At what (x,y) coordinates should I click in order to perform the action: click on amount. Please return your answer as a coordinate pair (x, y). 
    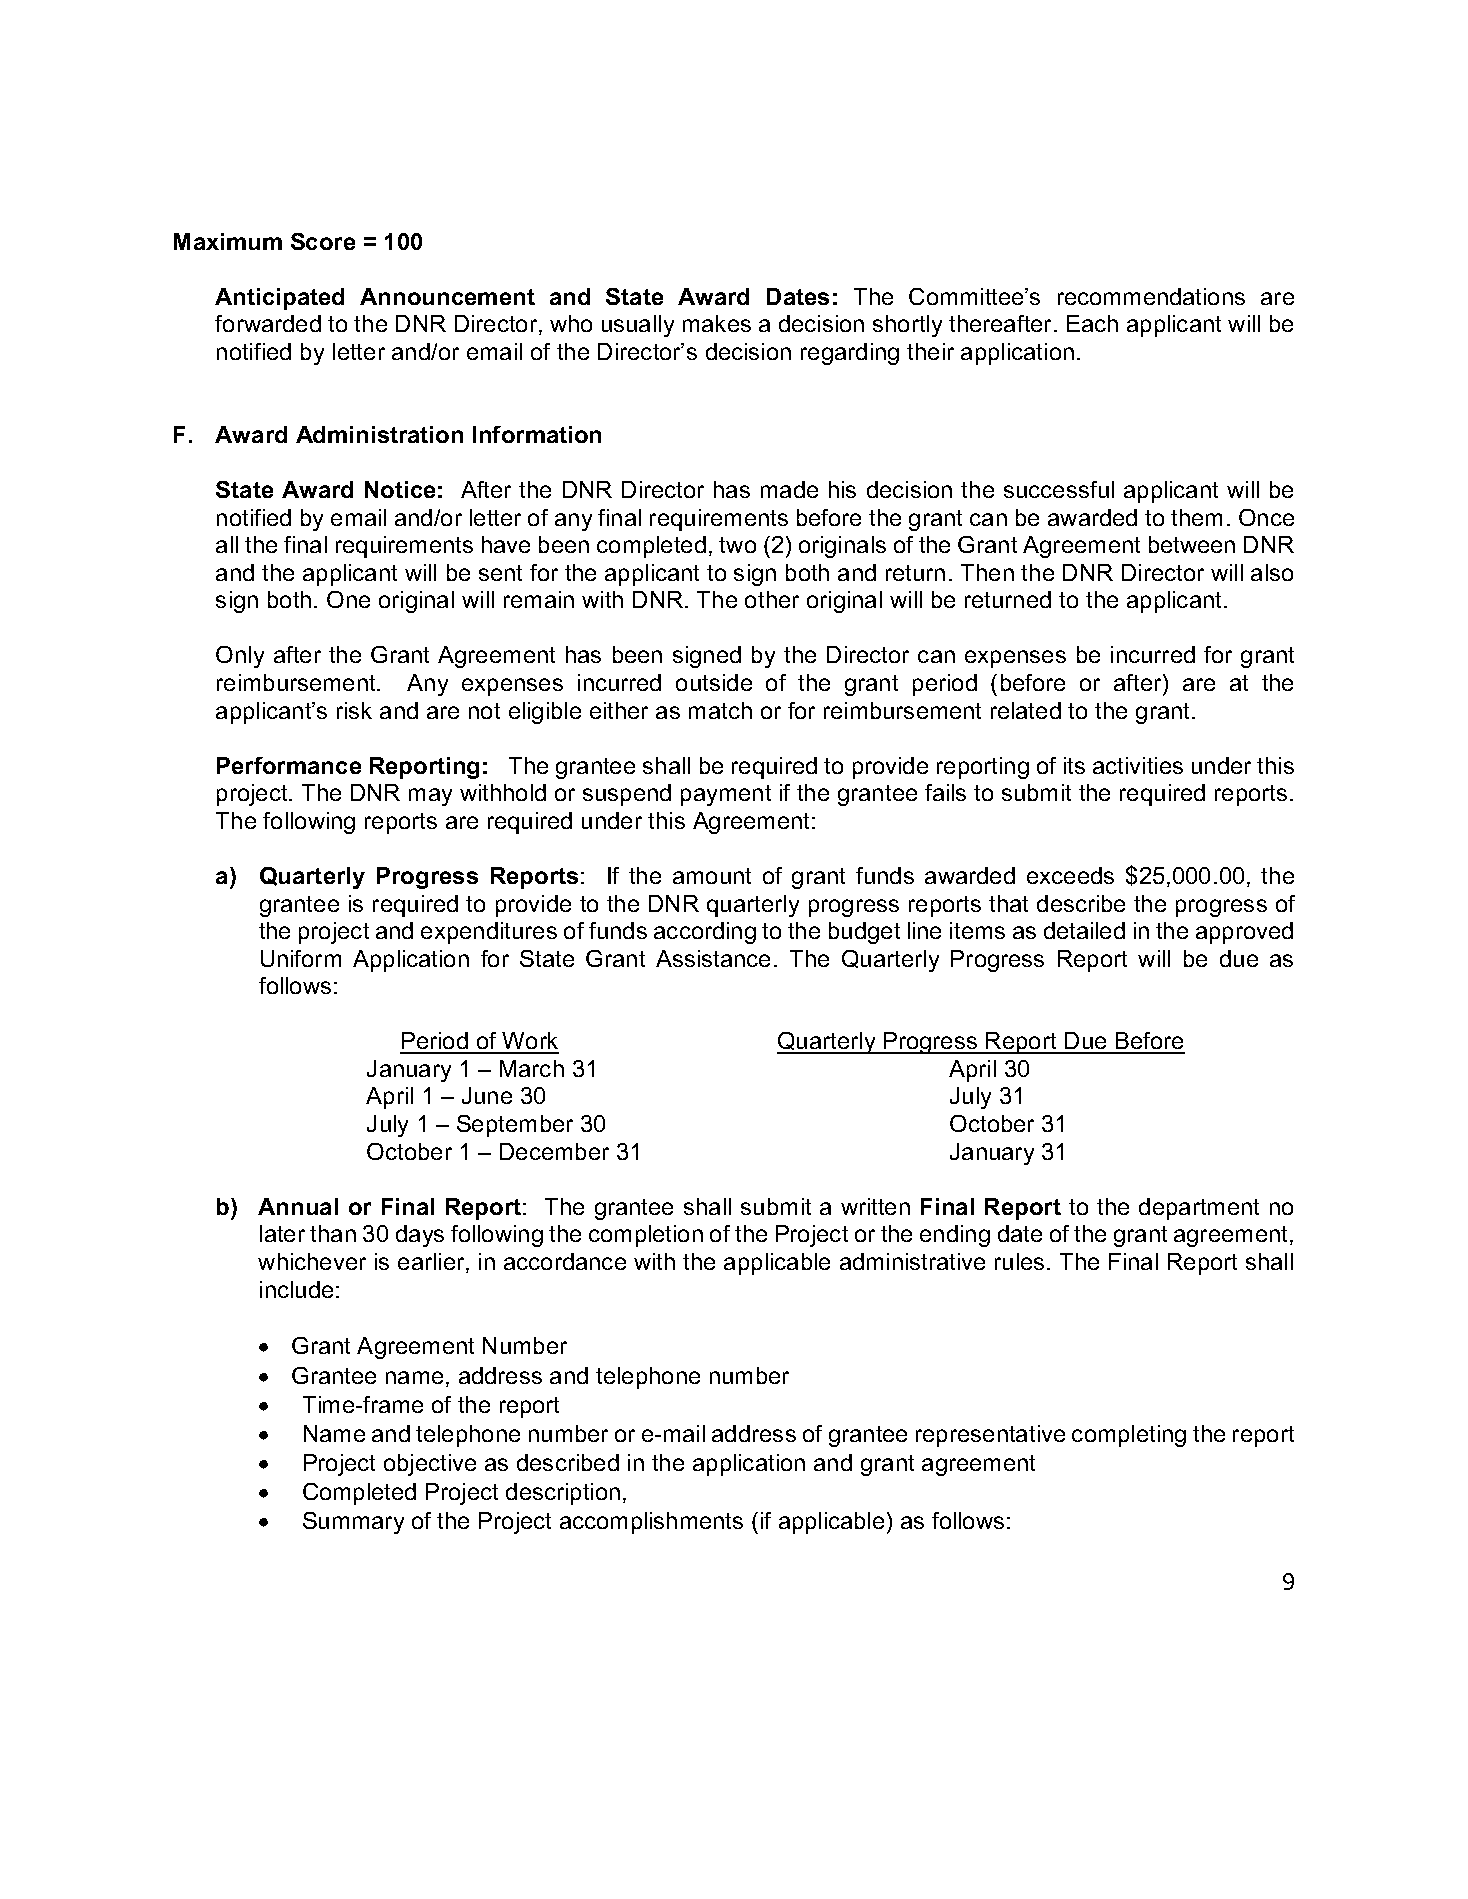
    Looking at the image, I should click on (712, 876).
